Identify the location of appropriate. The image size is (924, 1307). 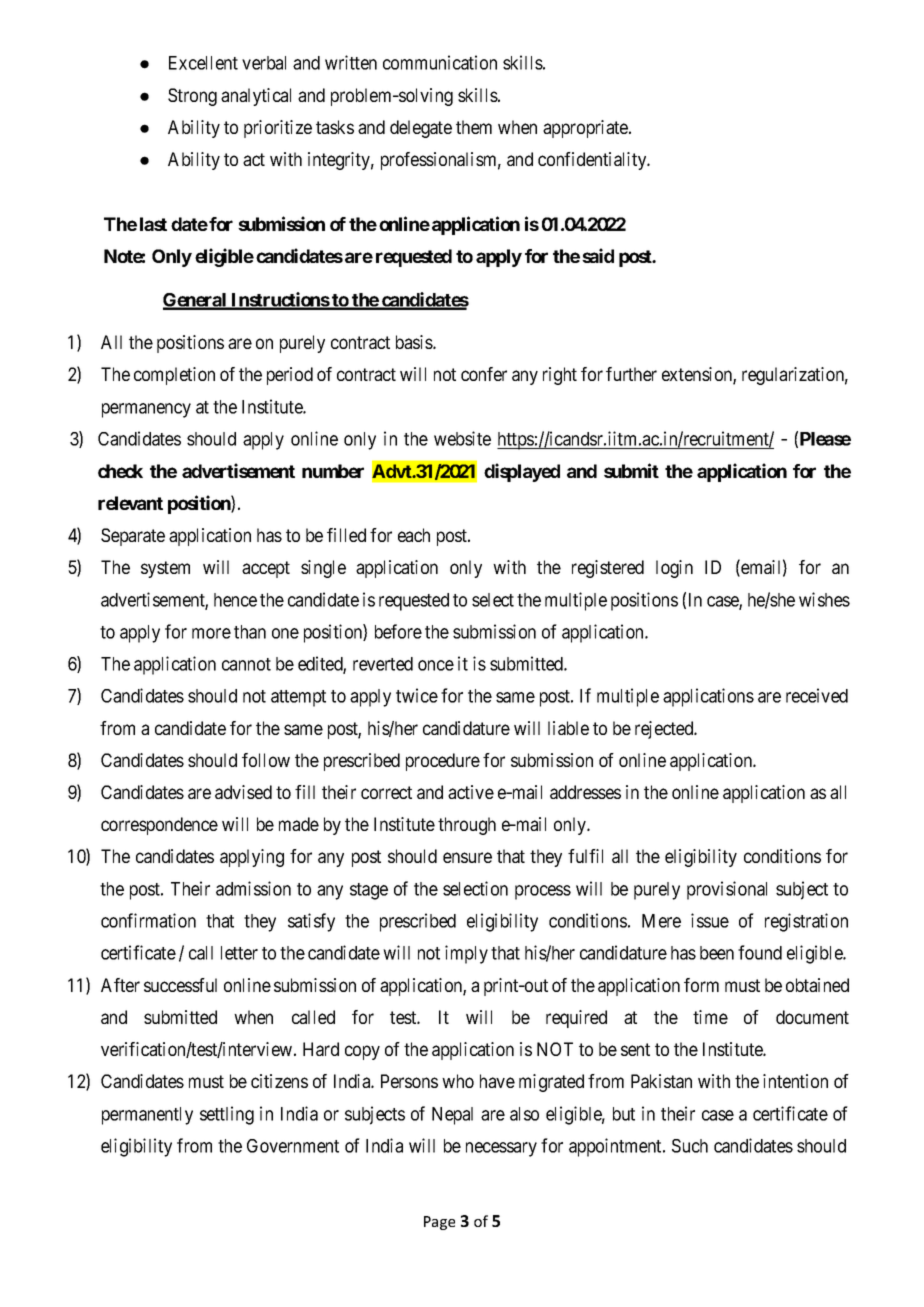
(586, 129).
